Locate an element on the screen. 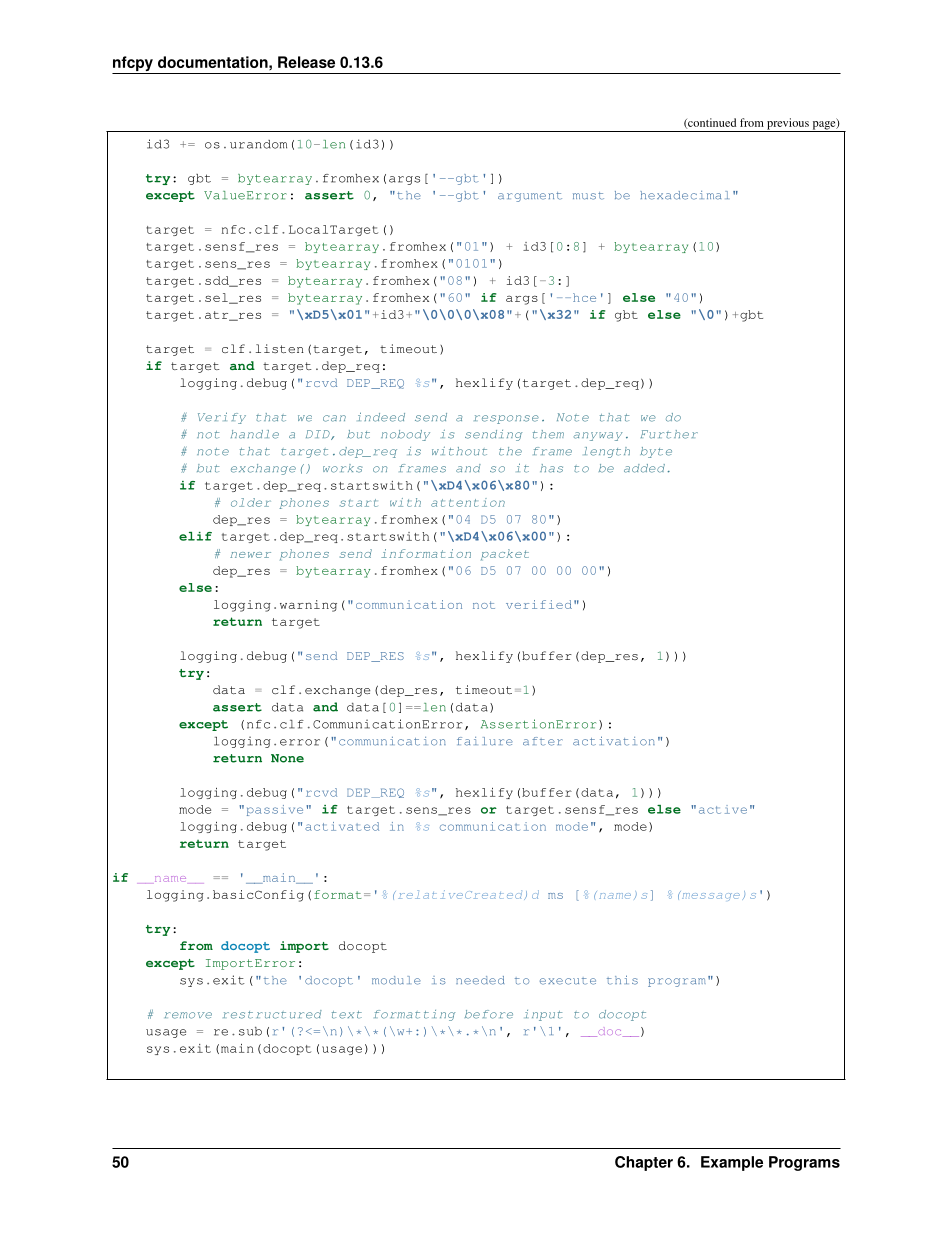 The height and width of the screenshot is (1233, 952). Further is located at coordinates (669, 434).
